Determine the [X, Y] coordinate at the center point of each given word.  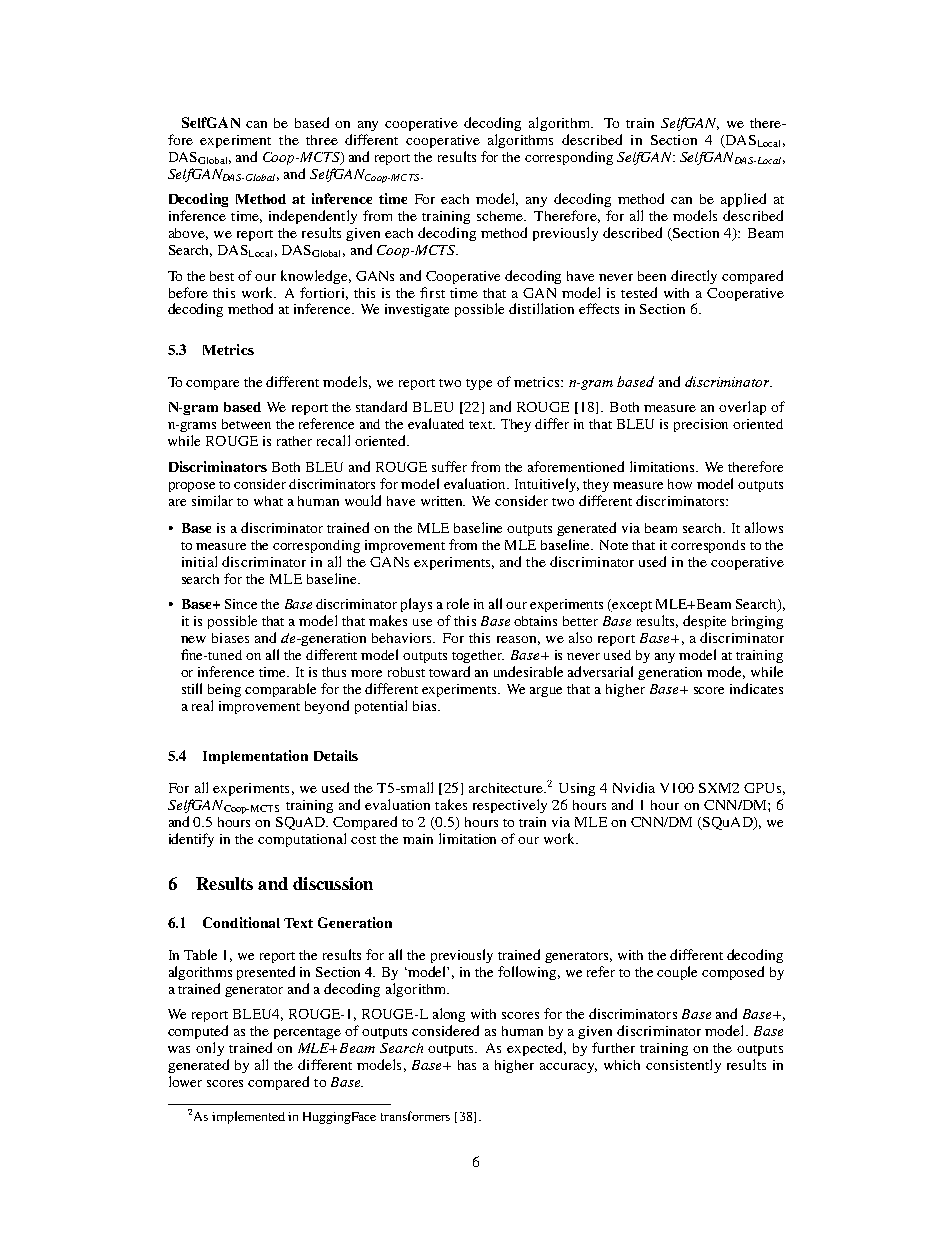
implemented [248, 1117]
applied [743, 200]
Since [241, 604]
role [458, 603]
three [322, 140]
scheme [501, 216]
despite [704, 622]
